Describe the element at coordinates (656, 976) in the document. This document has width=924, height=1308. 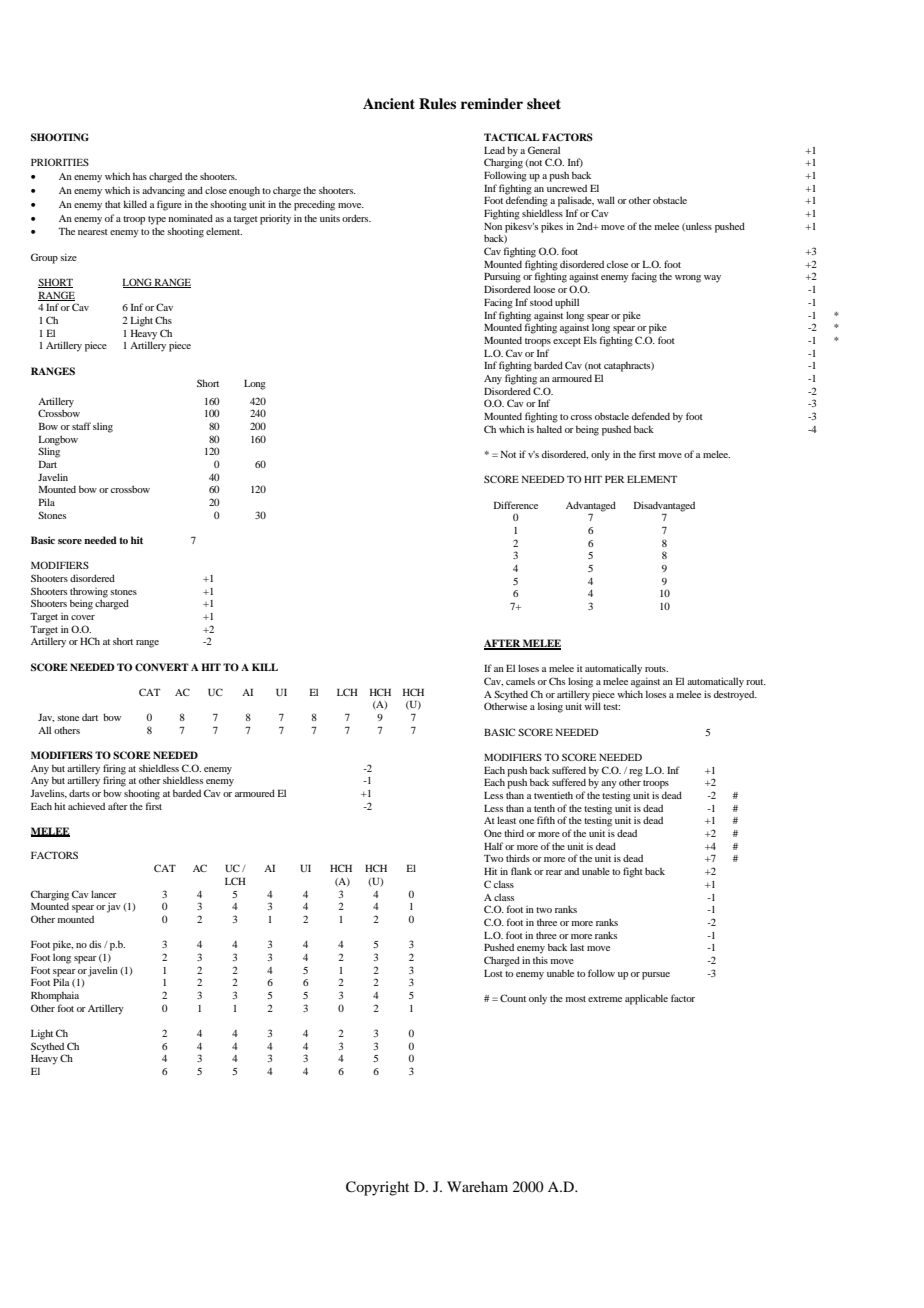
I see `pursue` at that location.
